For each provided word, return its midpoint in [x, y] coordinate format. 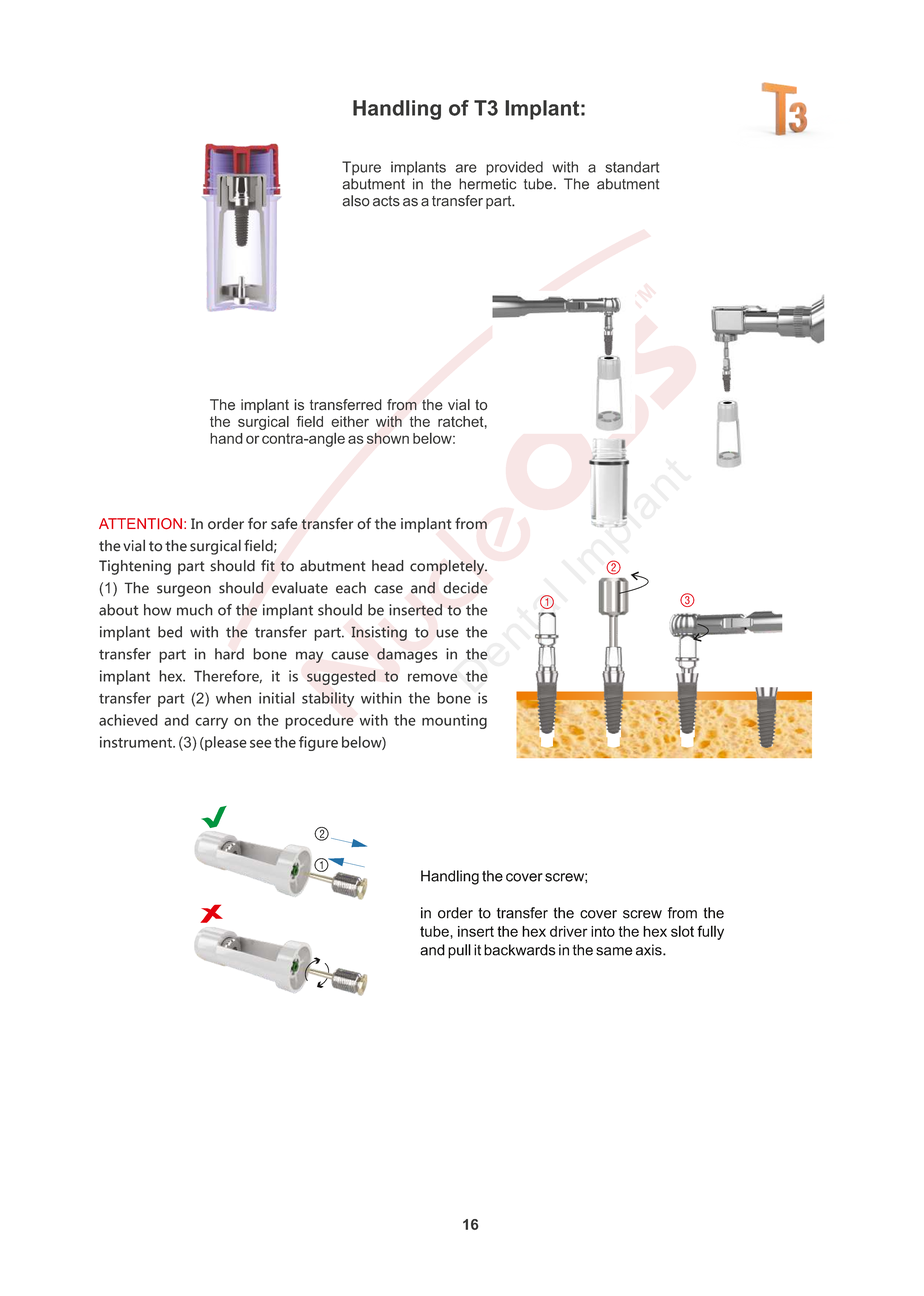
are [466, 168]
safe [284, 523]
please [225, 743]
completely [448, 567]
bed [170, 632]
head [388, 566]
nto [605, 931]
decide [465, 588]
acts [386, 201]
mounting [454, 721]
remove [432, 677]
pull [459, 951]
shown [388, 438]
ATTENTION [140, 524]
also [356, 201]
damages [407, 655]
